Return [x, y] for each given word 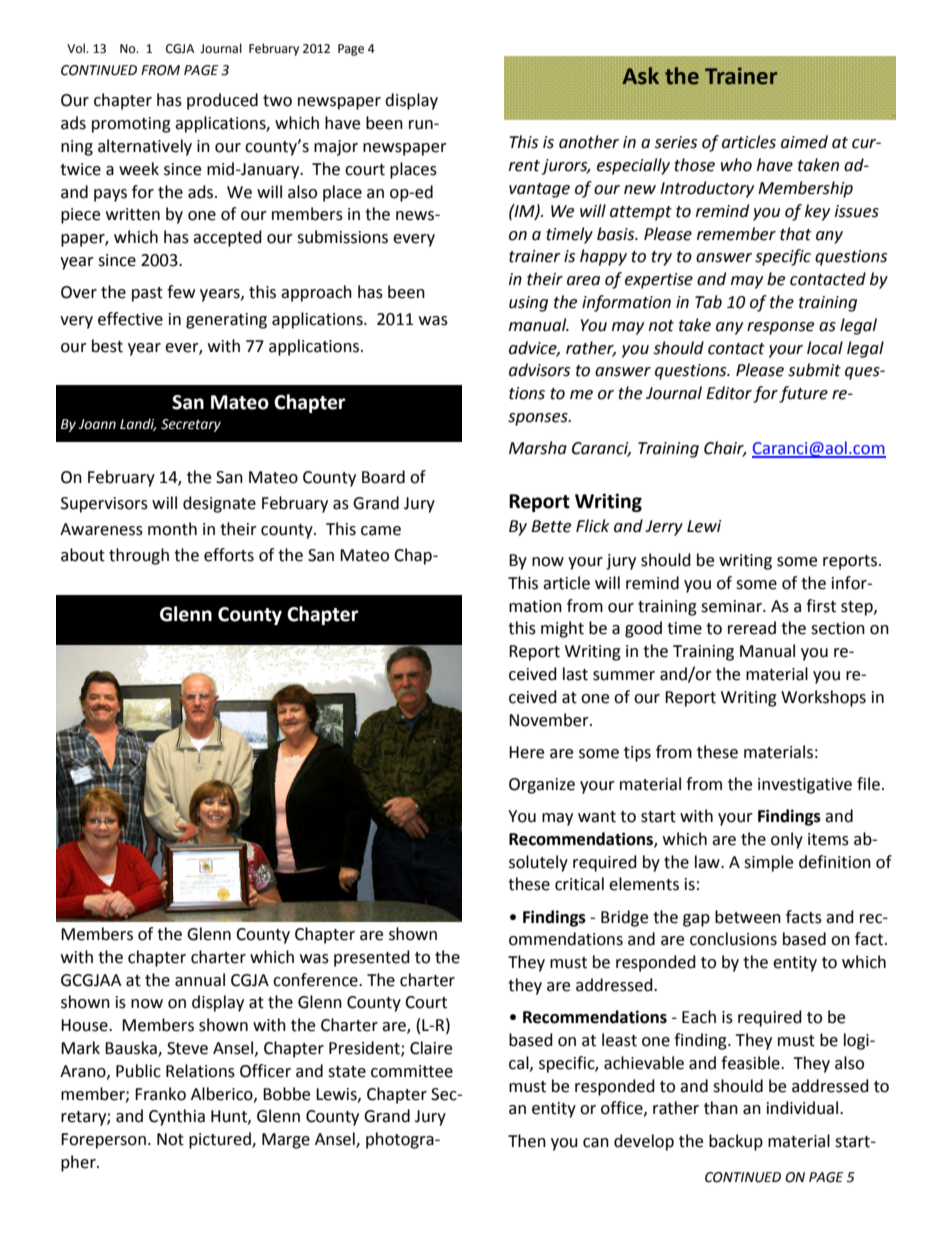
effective [130, 319]
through [139, 556]
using [528, 304]
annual [200, 980]
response [780, 328]
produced [222, 101]
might [562, 629]
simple [768, 863]
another [589, 142]
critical [579, 884]
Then [527, 1141]
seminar [732, 606]
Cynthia [177, 1117]
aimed [804, 142]
